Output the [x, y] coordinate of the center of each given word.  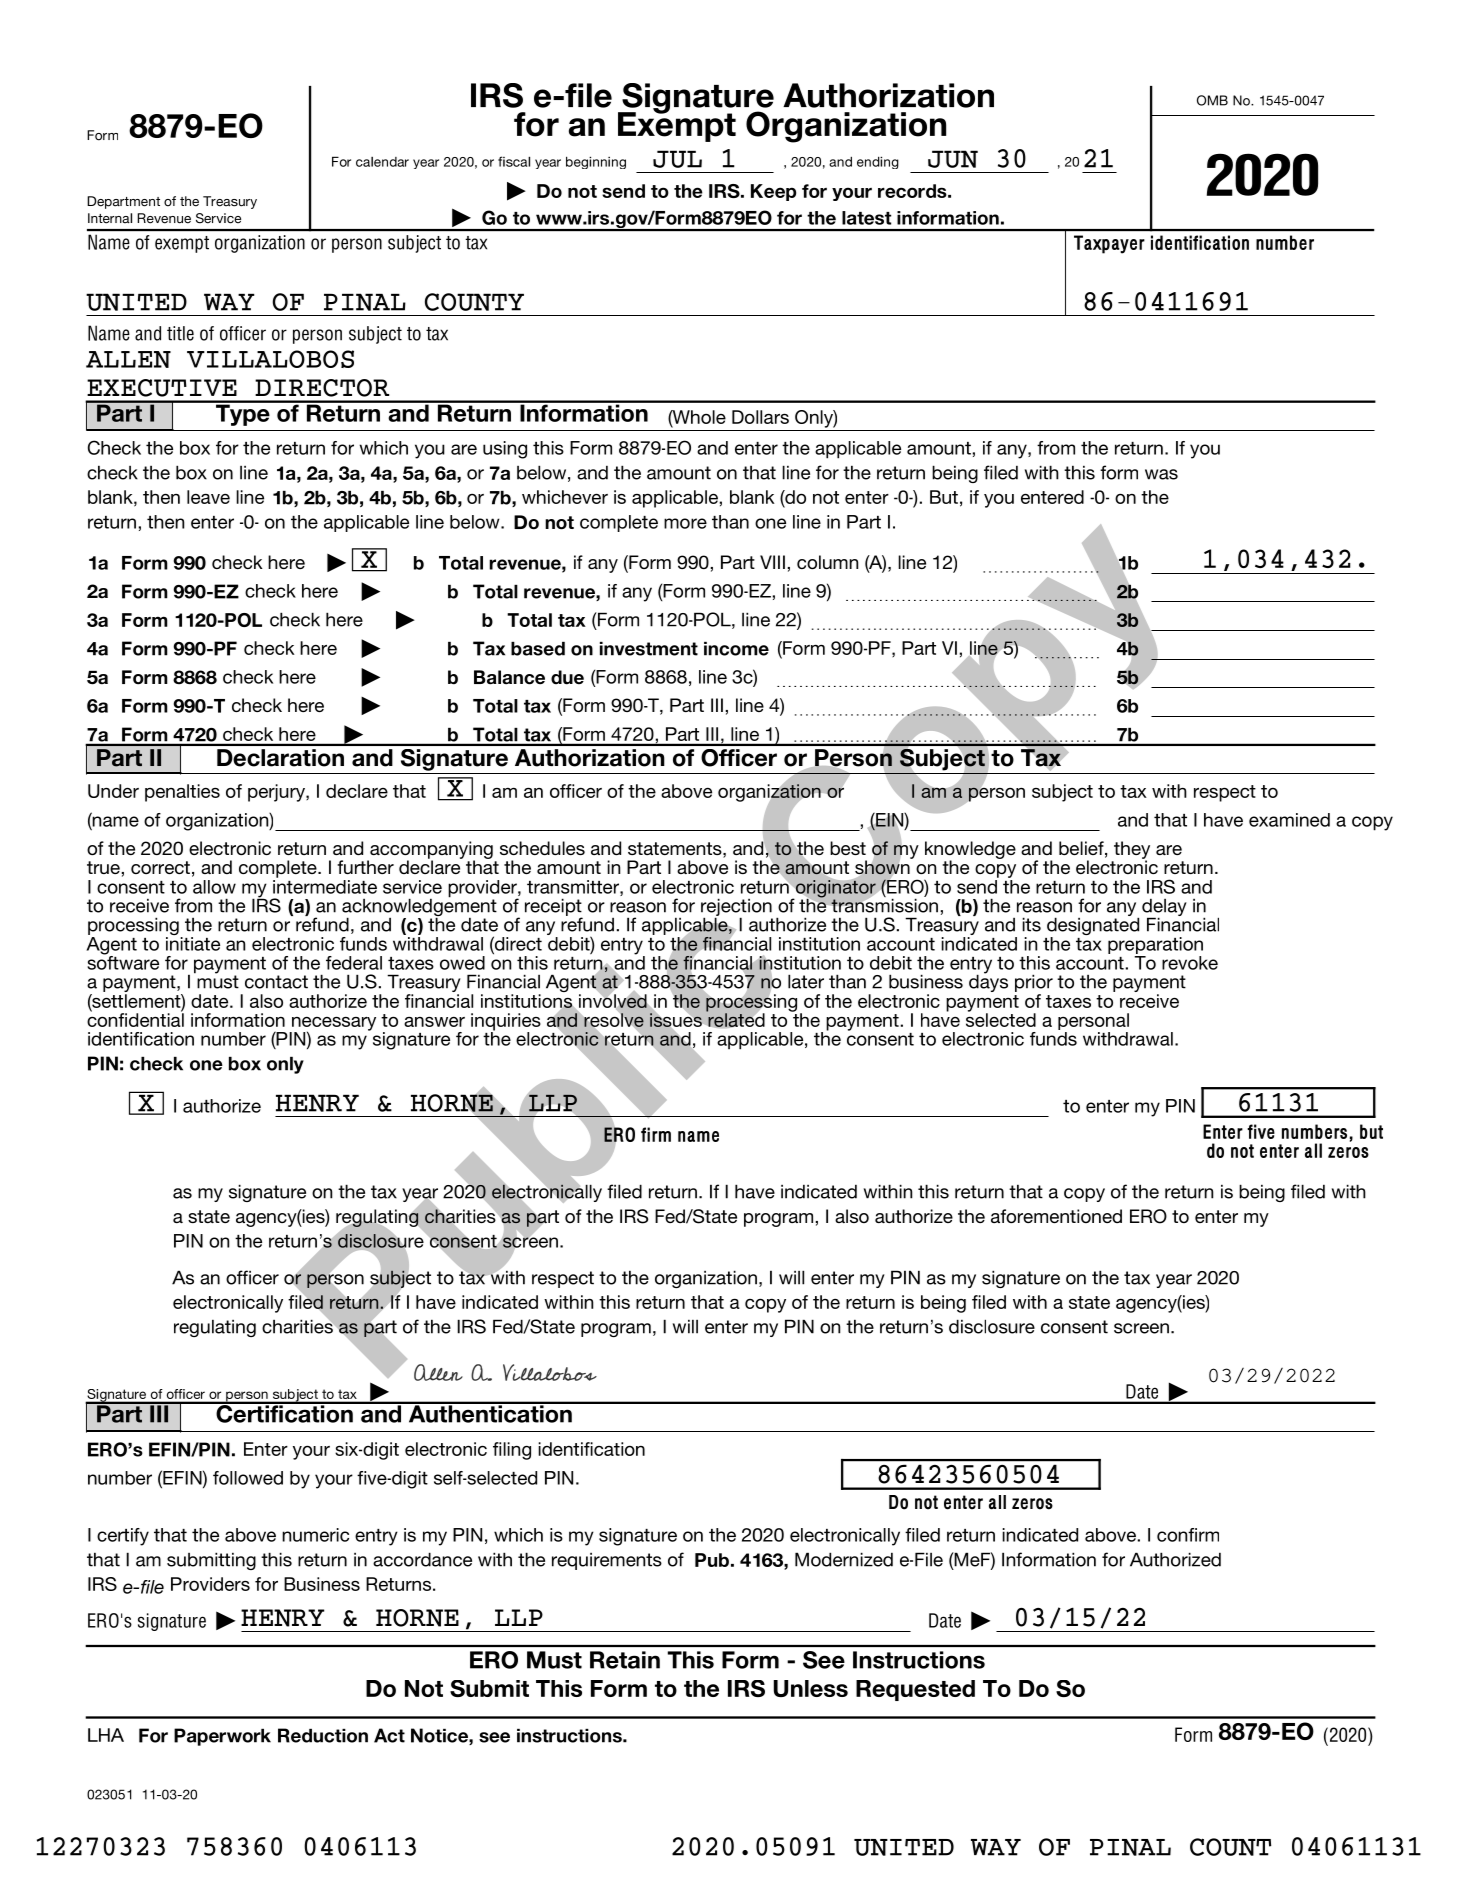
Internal [110, 218]
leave [208, 497]
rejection [736, 908]
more [685, 523]
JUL [677, 159]
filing [512, 1451]
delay [1164, 908]
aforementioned [1056, 1216]
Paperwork [222, 1737]
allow [214, 887]
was [1161, 474]
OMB [1212, 100]
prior [1034, 984]
